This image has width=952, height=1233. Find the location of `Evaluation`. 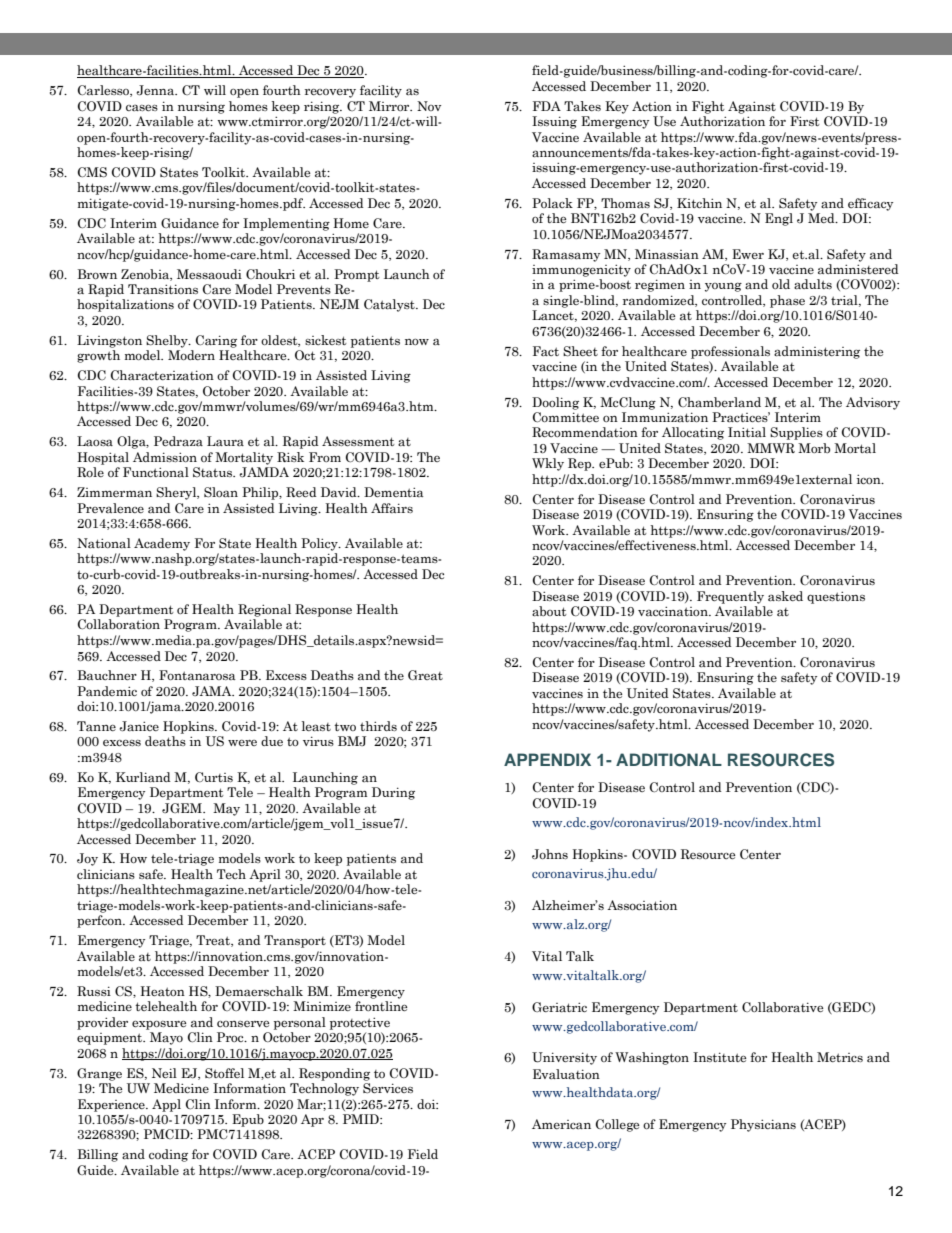

Evaluation is located at coordinates (566, 1074).
